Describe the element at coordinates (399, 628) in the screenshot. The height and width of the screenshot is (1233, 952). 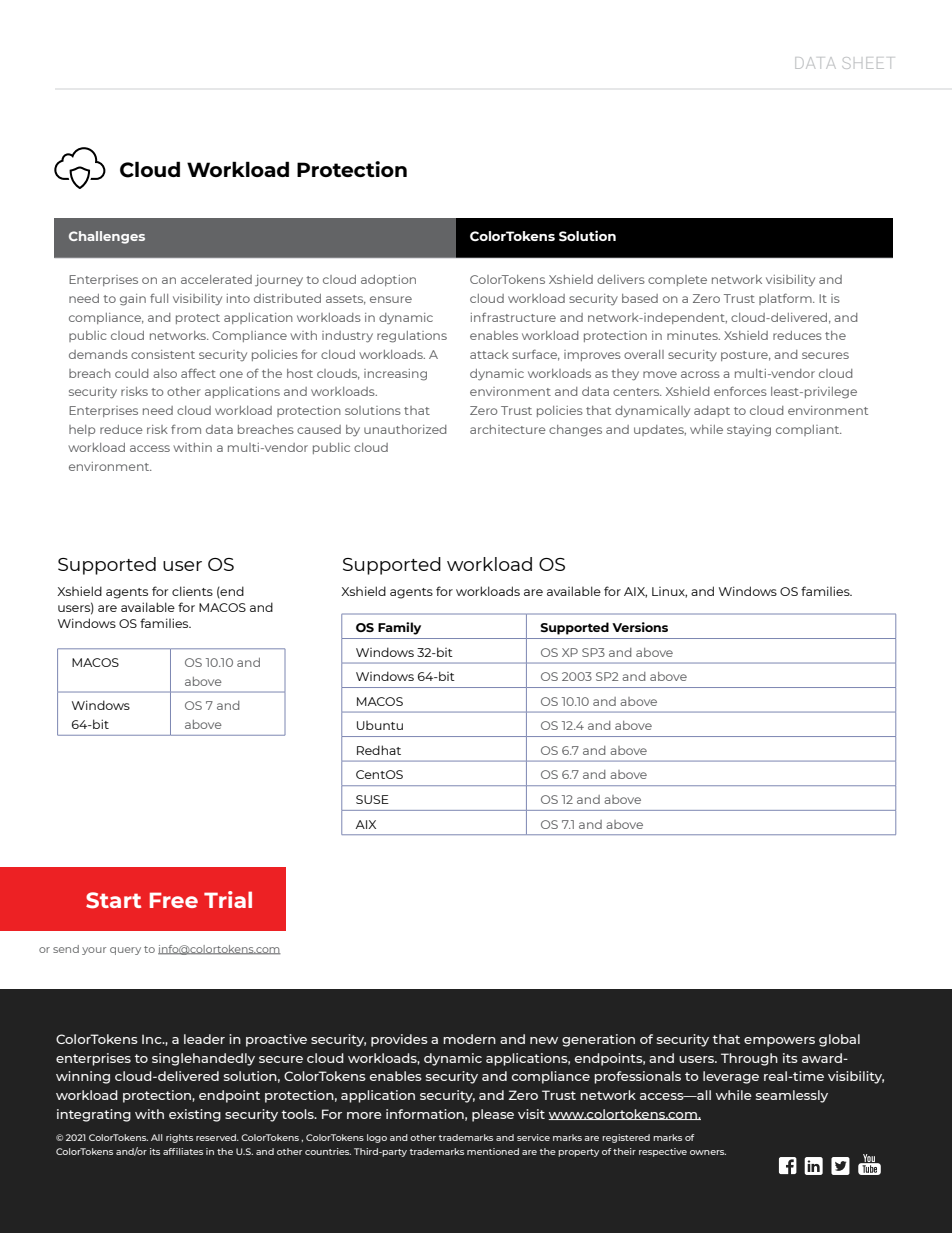
I see `Family` at that location.
